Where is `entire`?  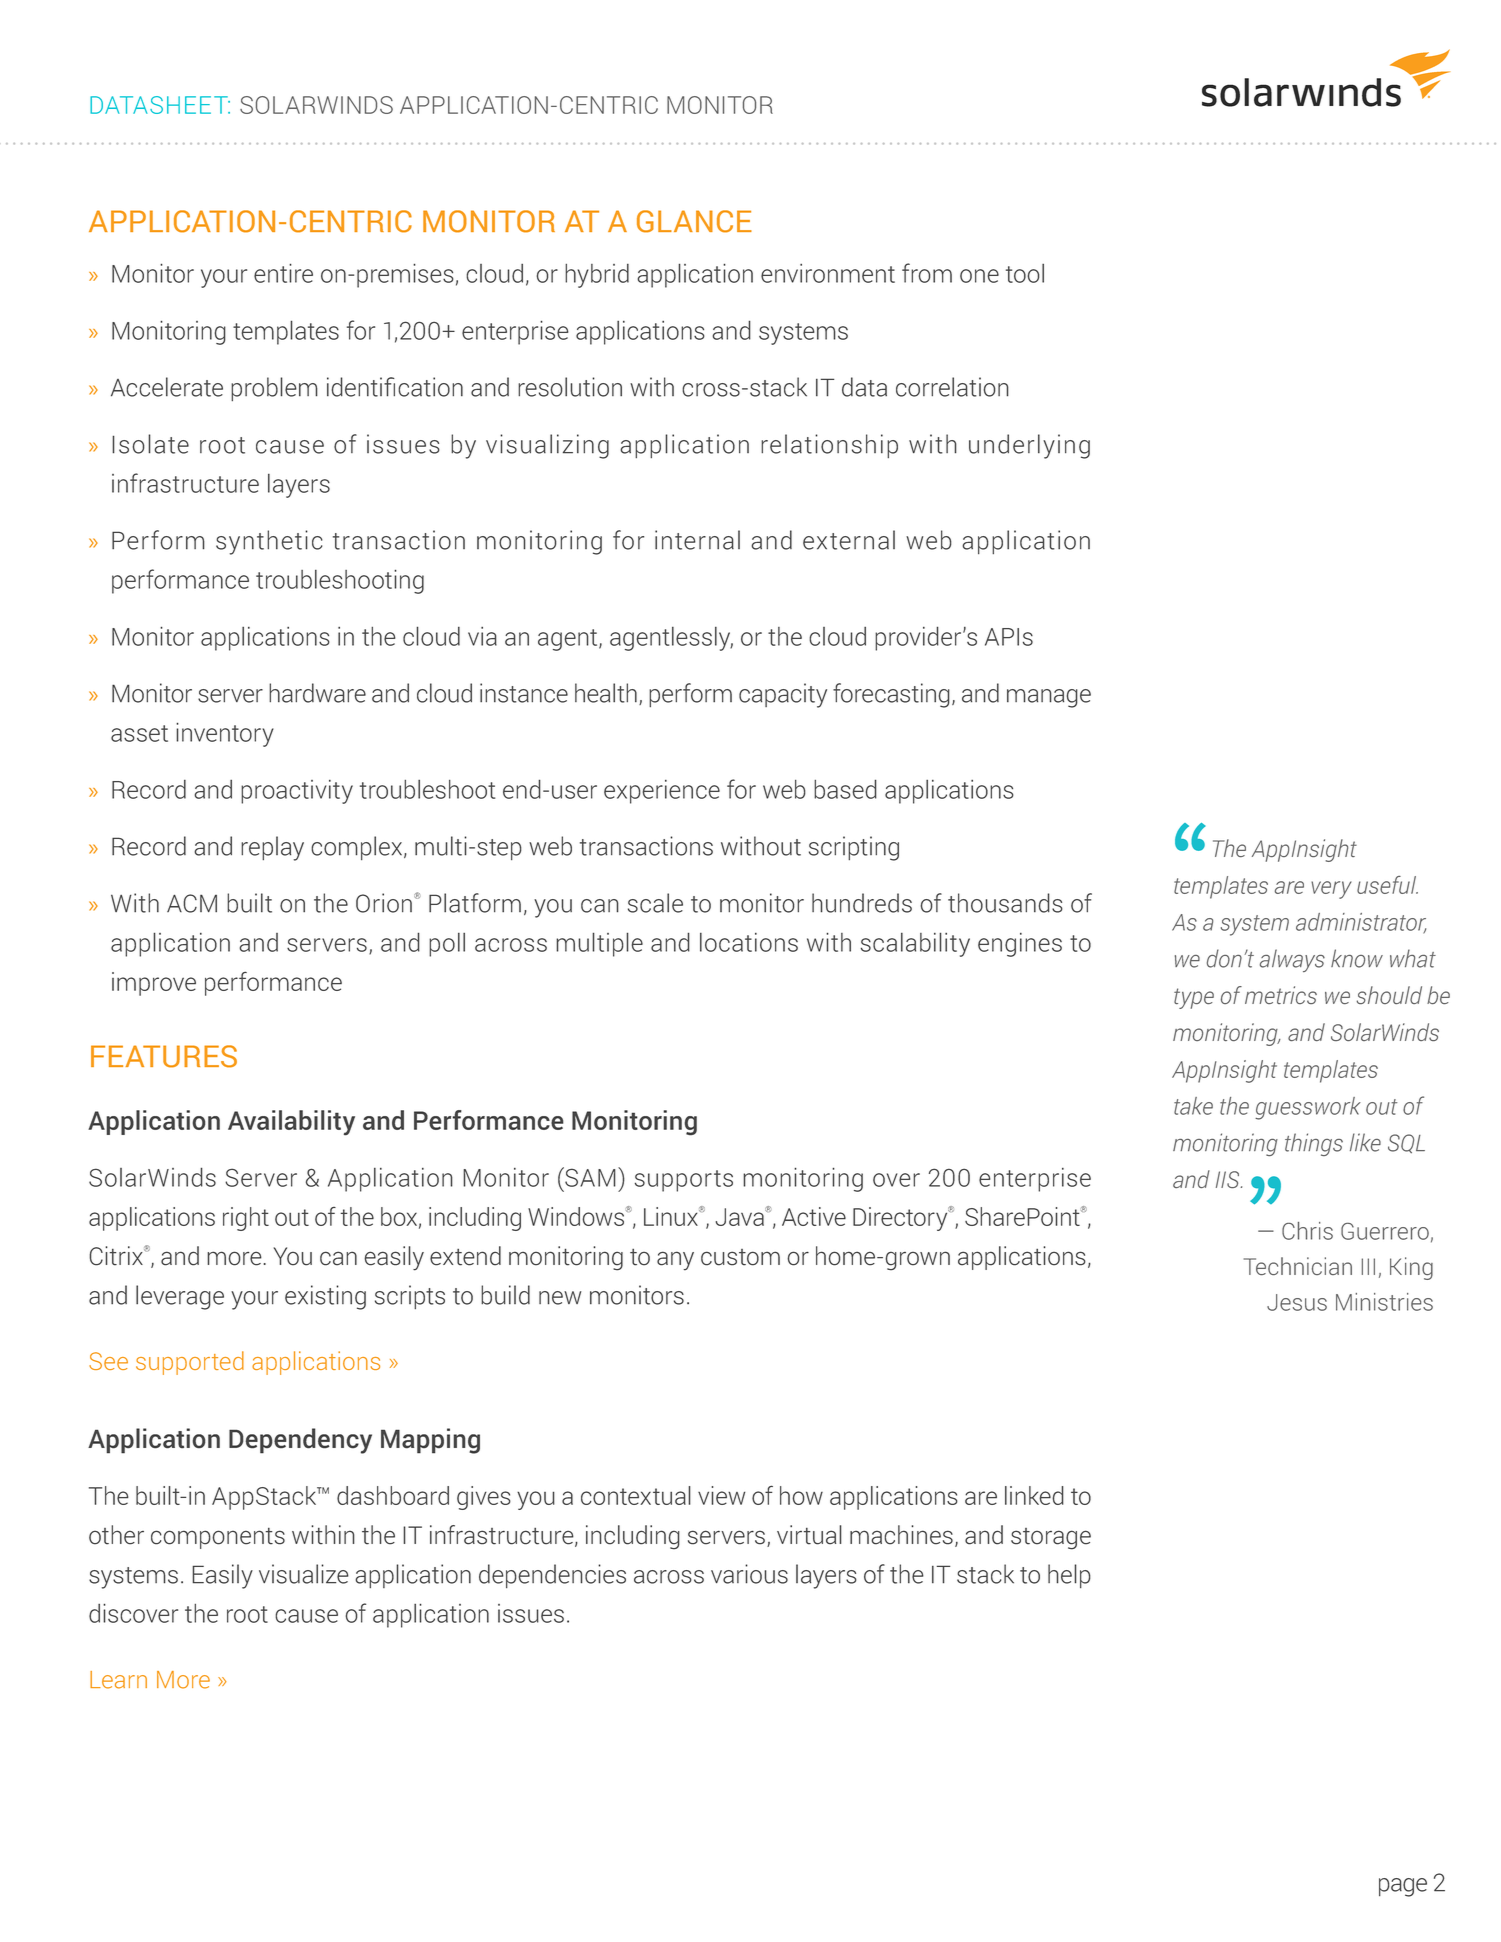 entire is located at coordinates (283, 273).
